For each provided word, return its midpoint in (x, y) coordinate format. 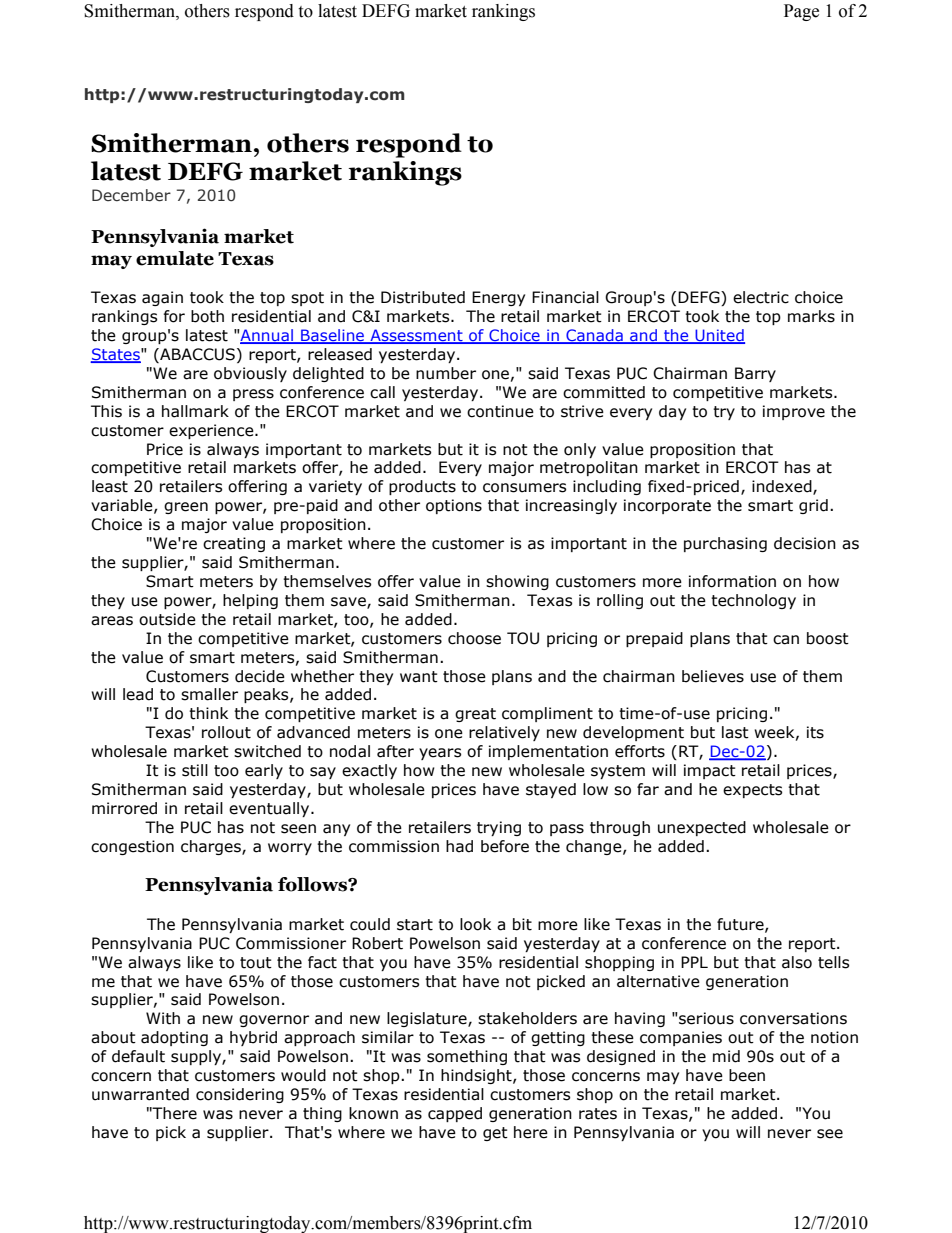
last (735, 732)
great (475, 715)
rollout (226, 732)
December (131, 195)
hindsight (477, 1076)
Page (801, 12)
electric (761, 297)
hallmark (195, 411)
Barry (755, 374)
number (446, 373)
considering (240, 1095)
